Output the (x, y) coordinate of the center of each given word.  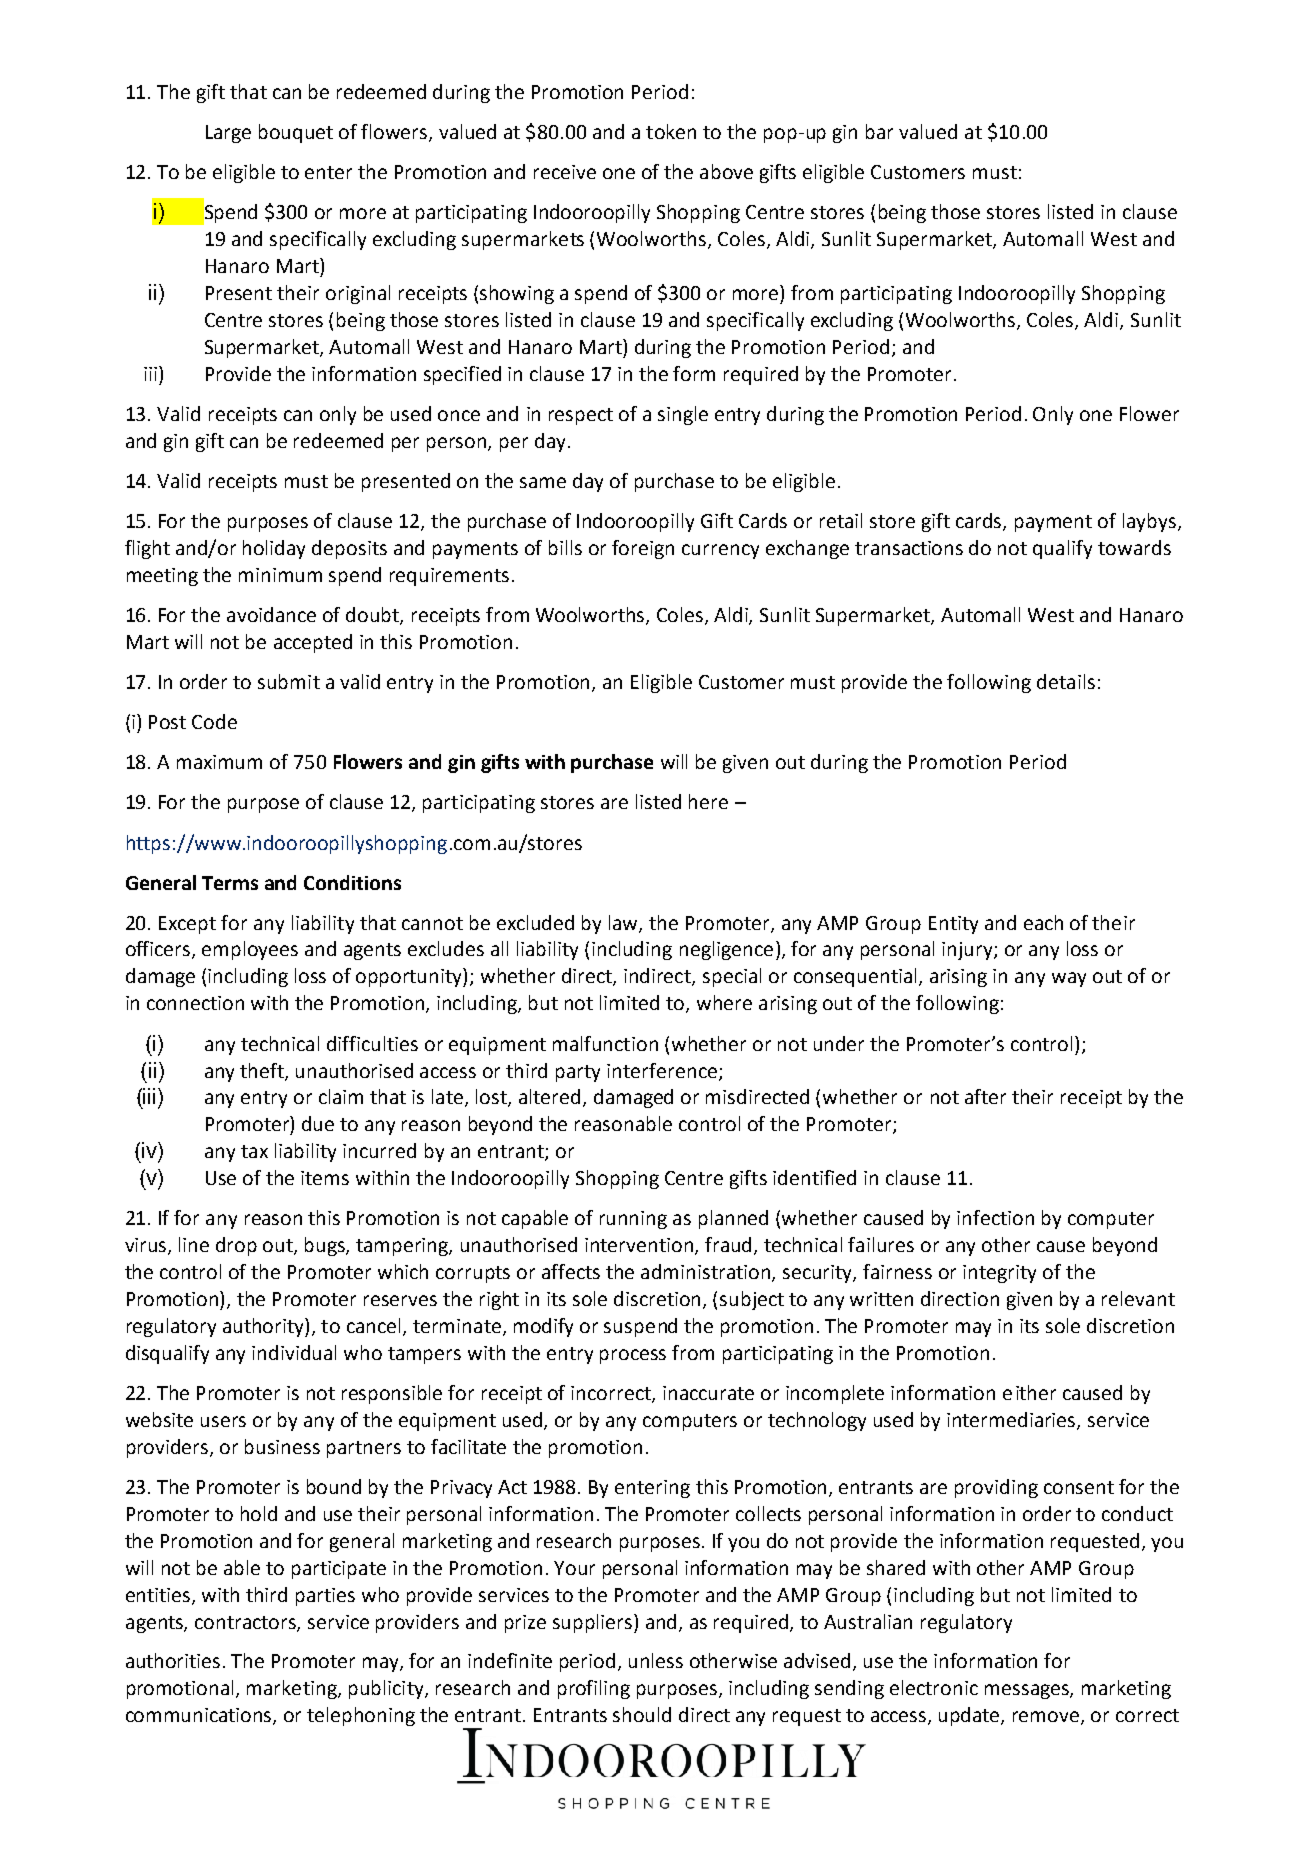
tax (254, 1151)
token (671, 131)
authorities (173, 1660)
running (633, 1220)
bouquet (296, 133)
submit (289, 681)
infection (995, 1217)
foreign (643, 549)
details (1066, 681)
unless (656, 1660)
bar (879, 131)
